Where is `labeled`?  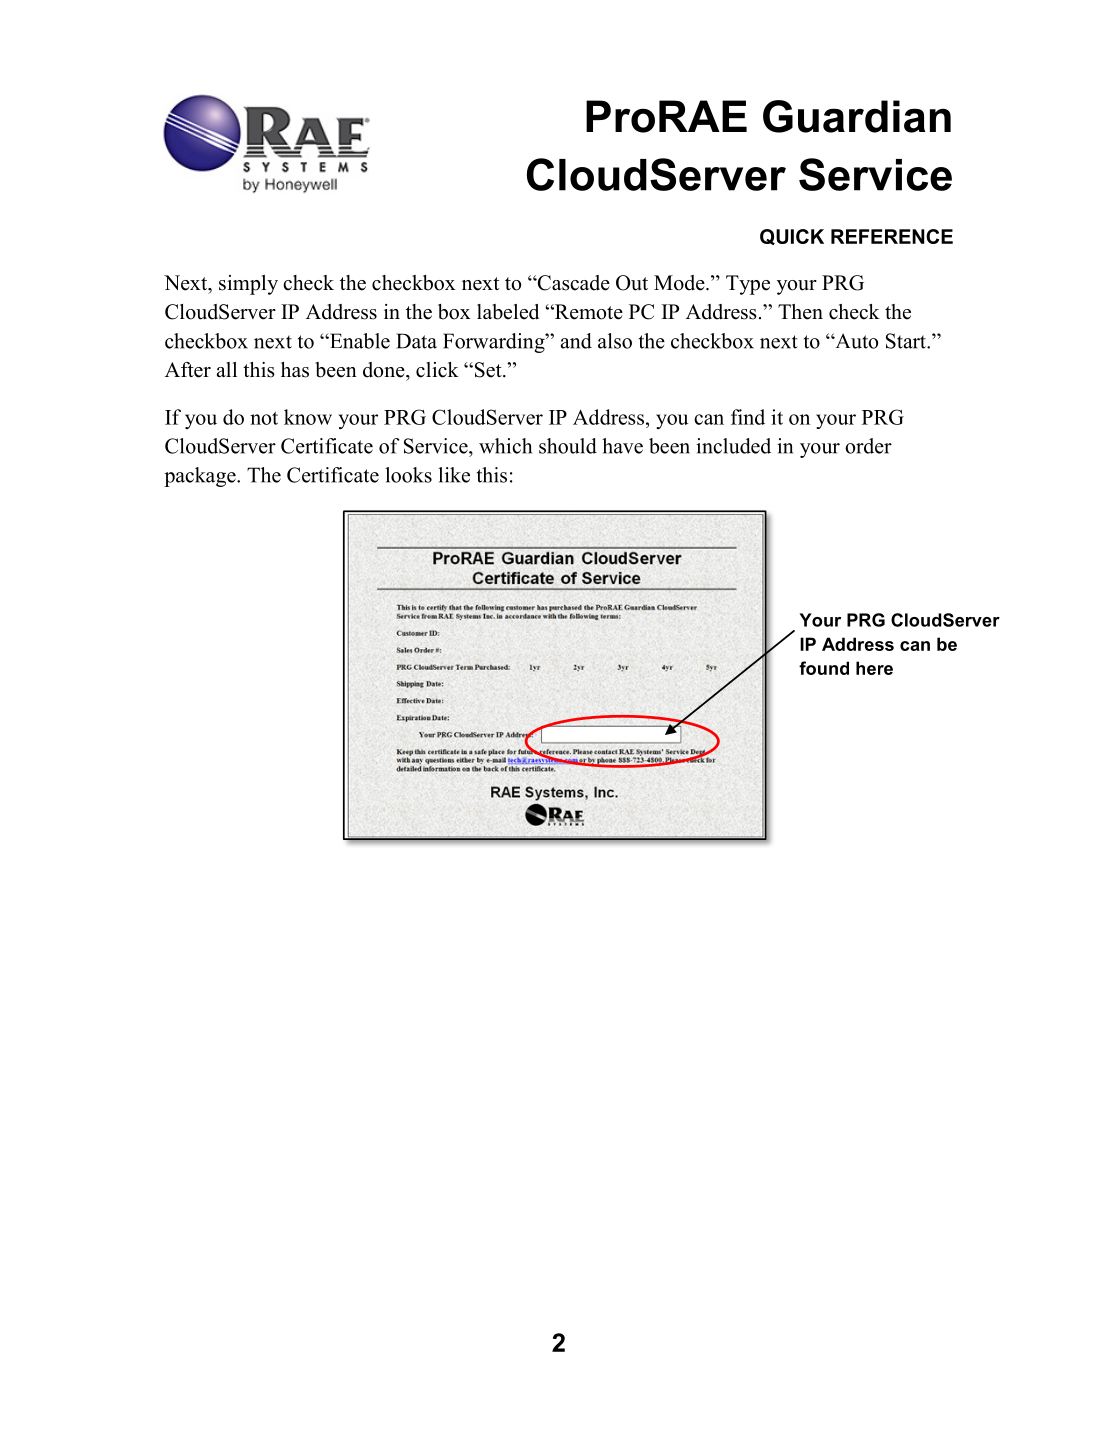
labeled is located at coordinates (508, 312).
